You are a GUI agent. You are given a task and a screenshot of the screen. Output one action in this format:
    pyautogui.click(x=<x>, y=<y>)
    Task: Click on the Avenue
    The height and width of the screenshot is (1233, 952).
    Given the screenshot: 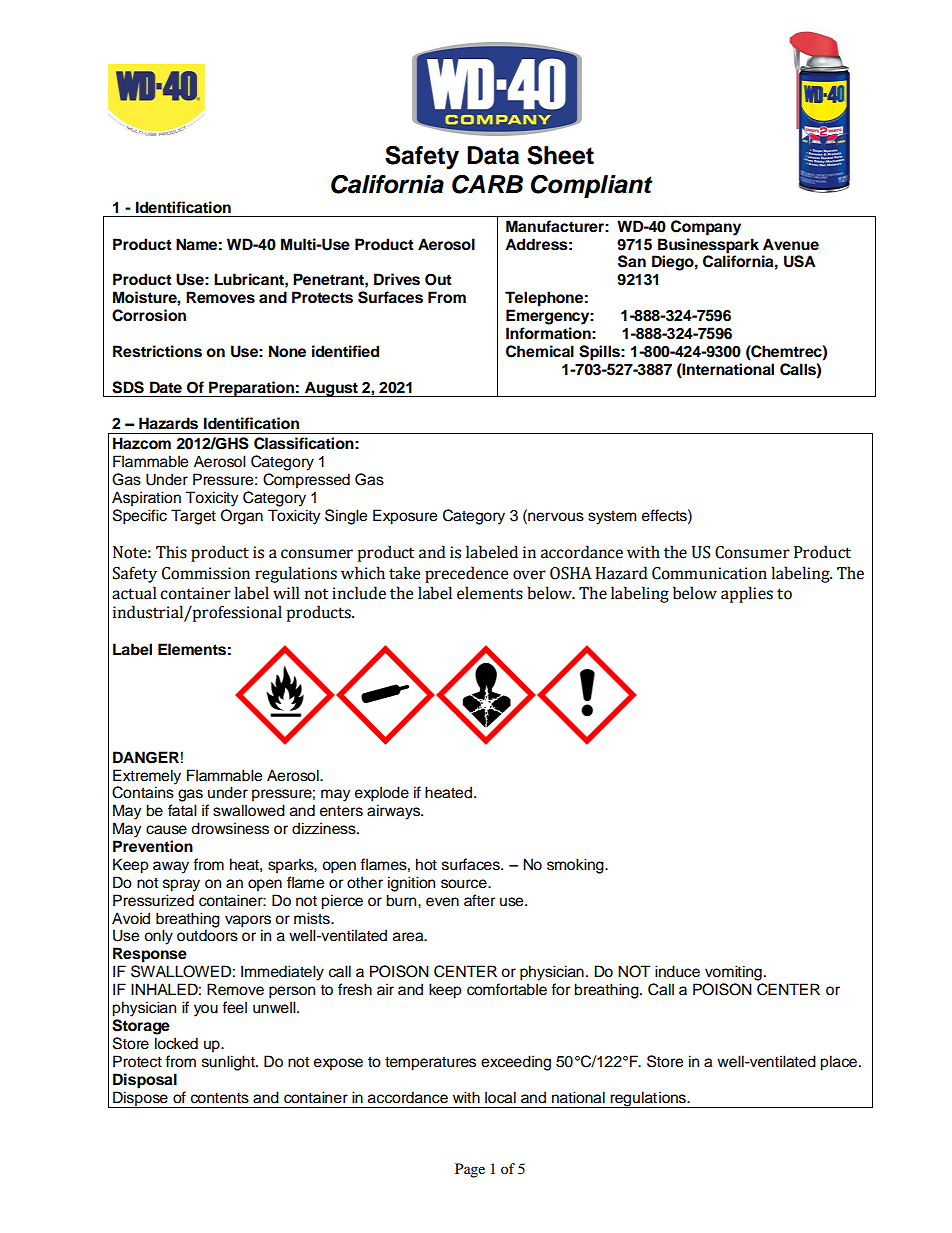 What is the action you would take?
    pyautogui.click(x=791, y=244)
